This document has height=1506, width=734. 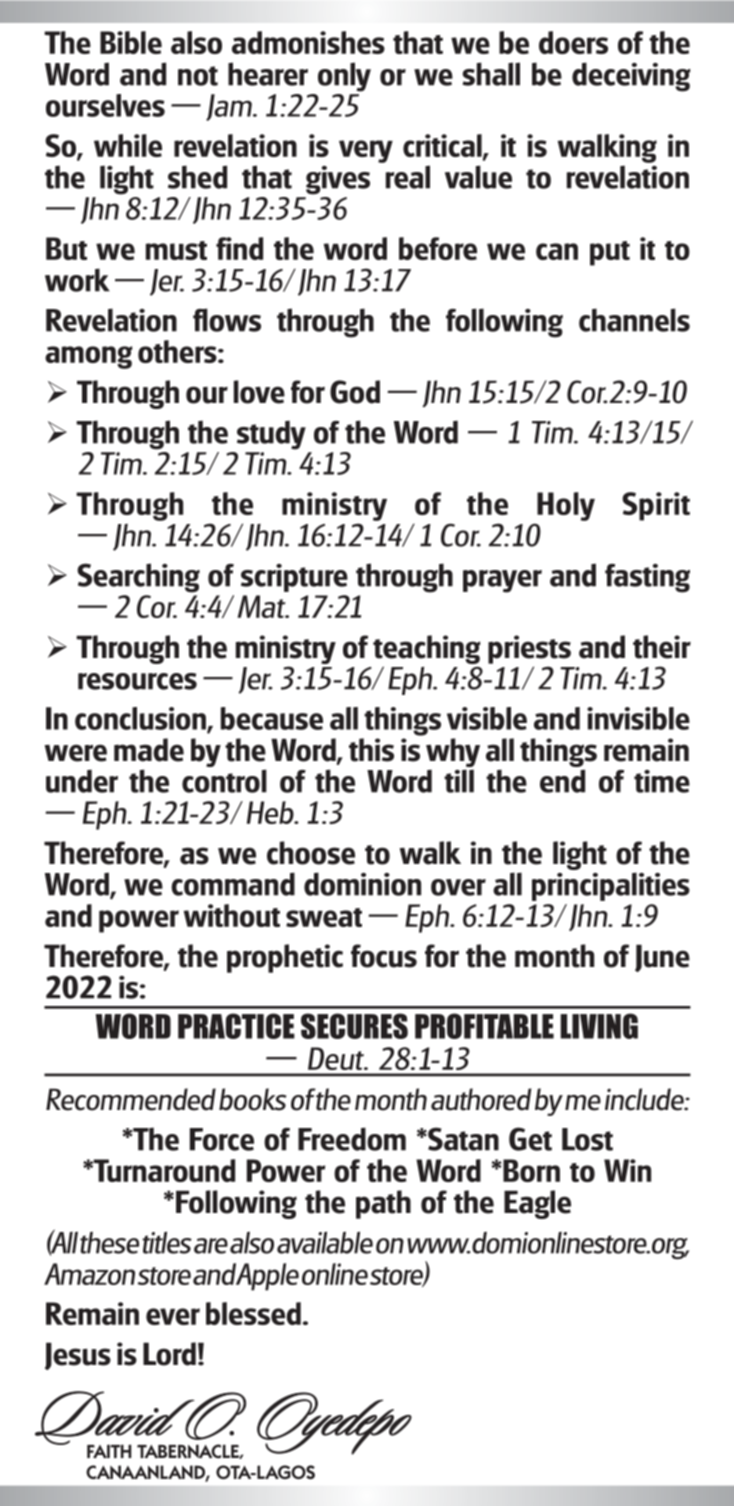 I want to click on only, so click(x=344, y=77).
